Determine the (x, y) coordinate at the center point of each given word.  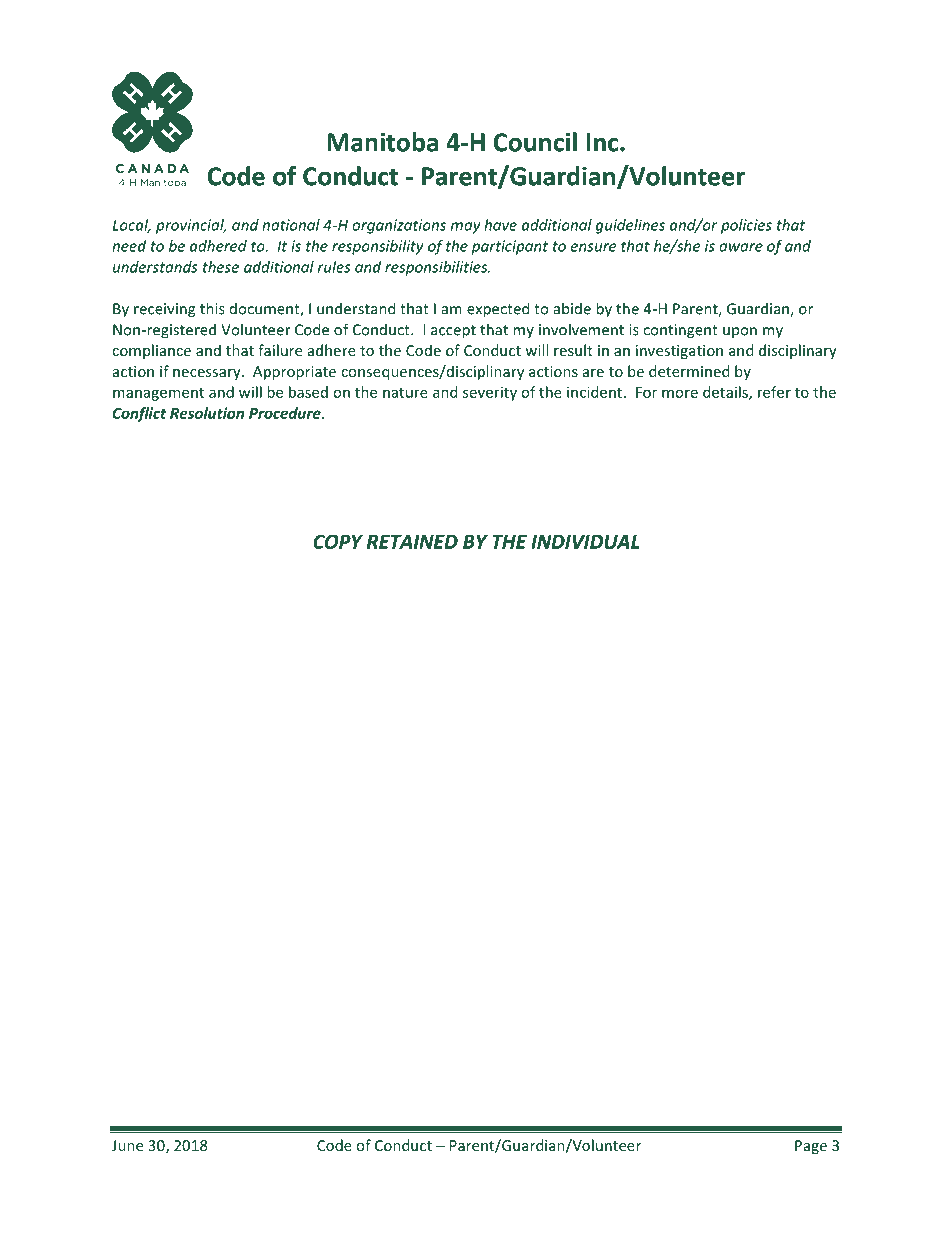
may (466, 228)
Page (811, 1147)
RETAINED (412, 542)
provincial (191, 226)
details (726, 393)
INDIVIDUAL (585, 542)
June (127, 1145)
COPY (338, 541)
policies (746, 226)
